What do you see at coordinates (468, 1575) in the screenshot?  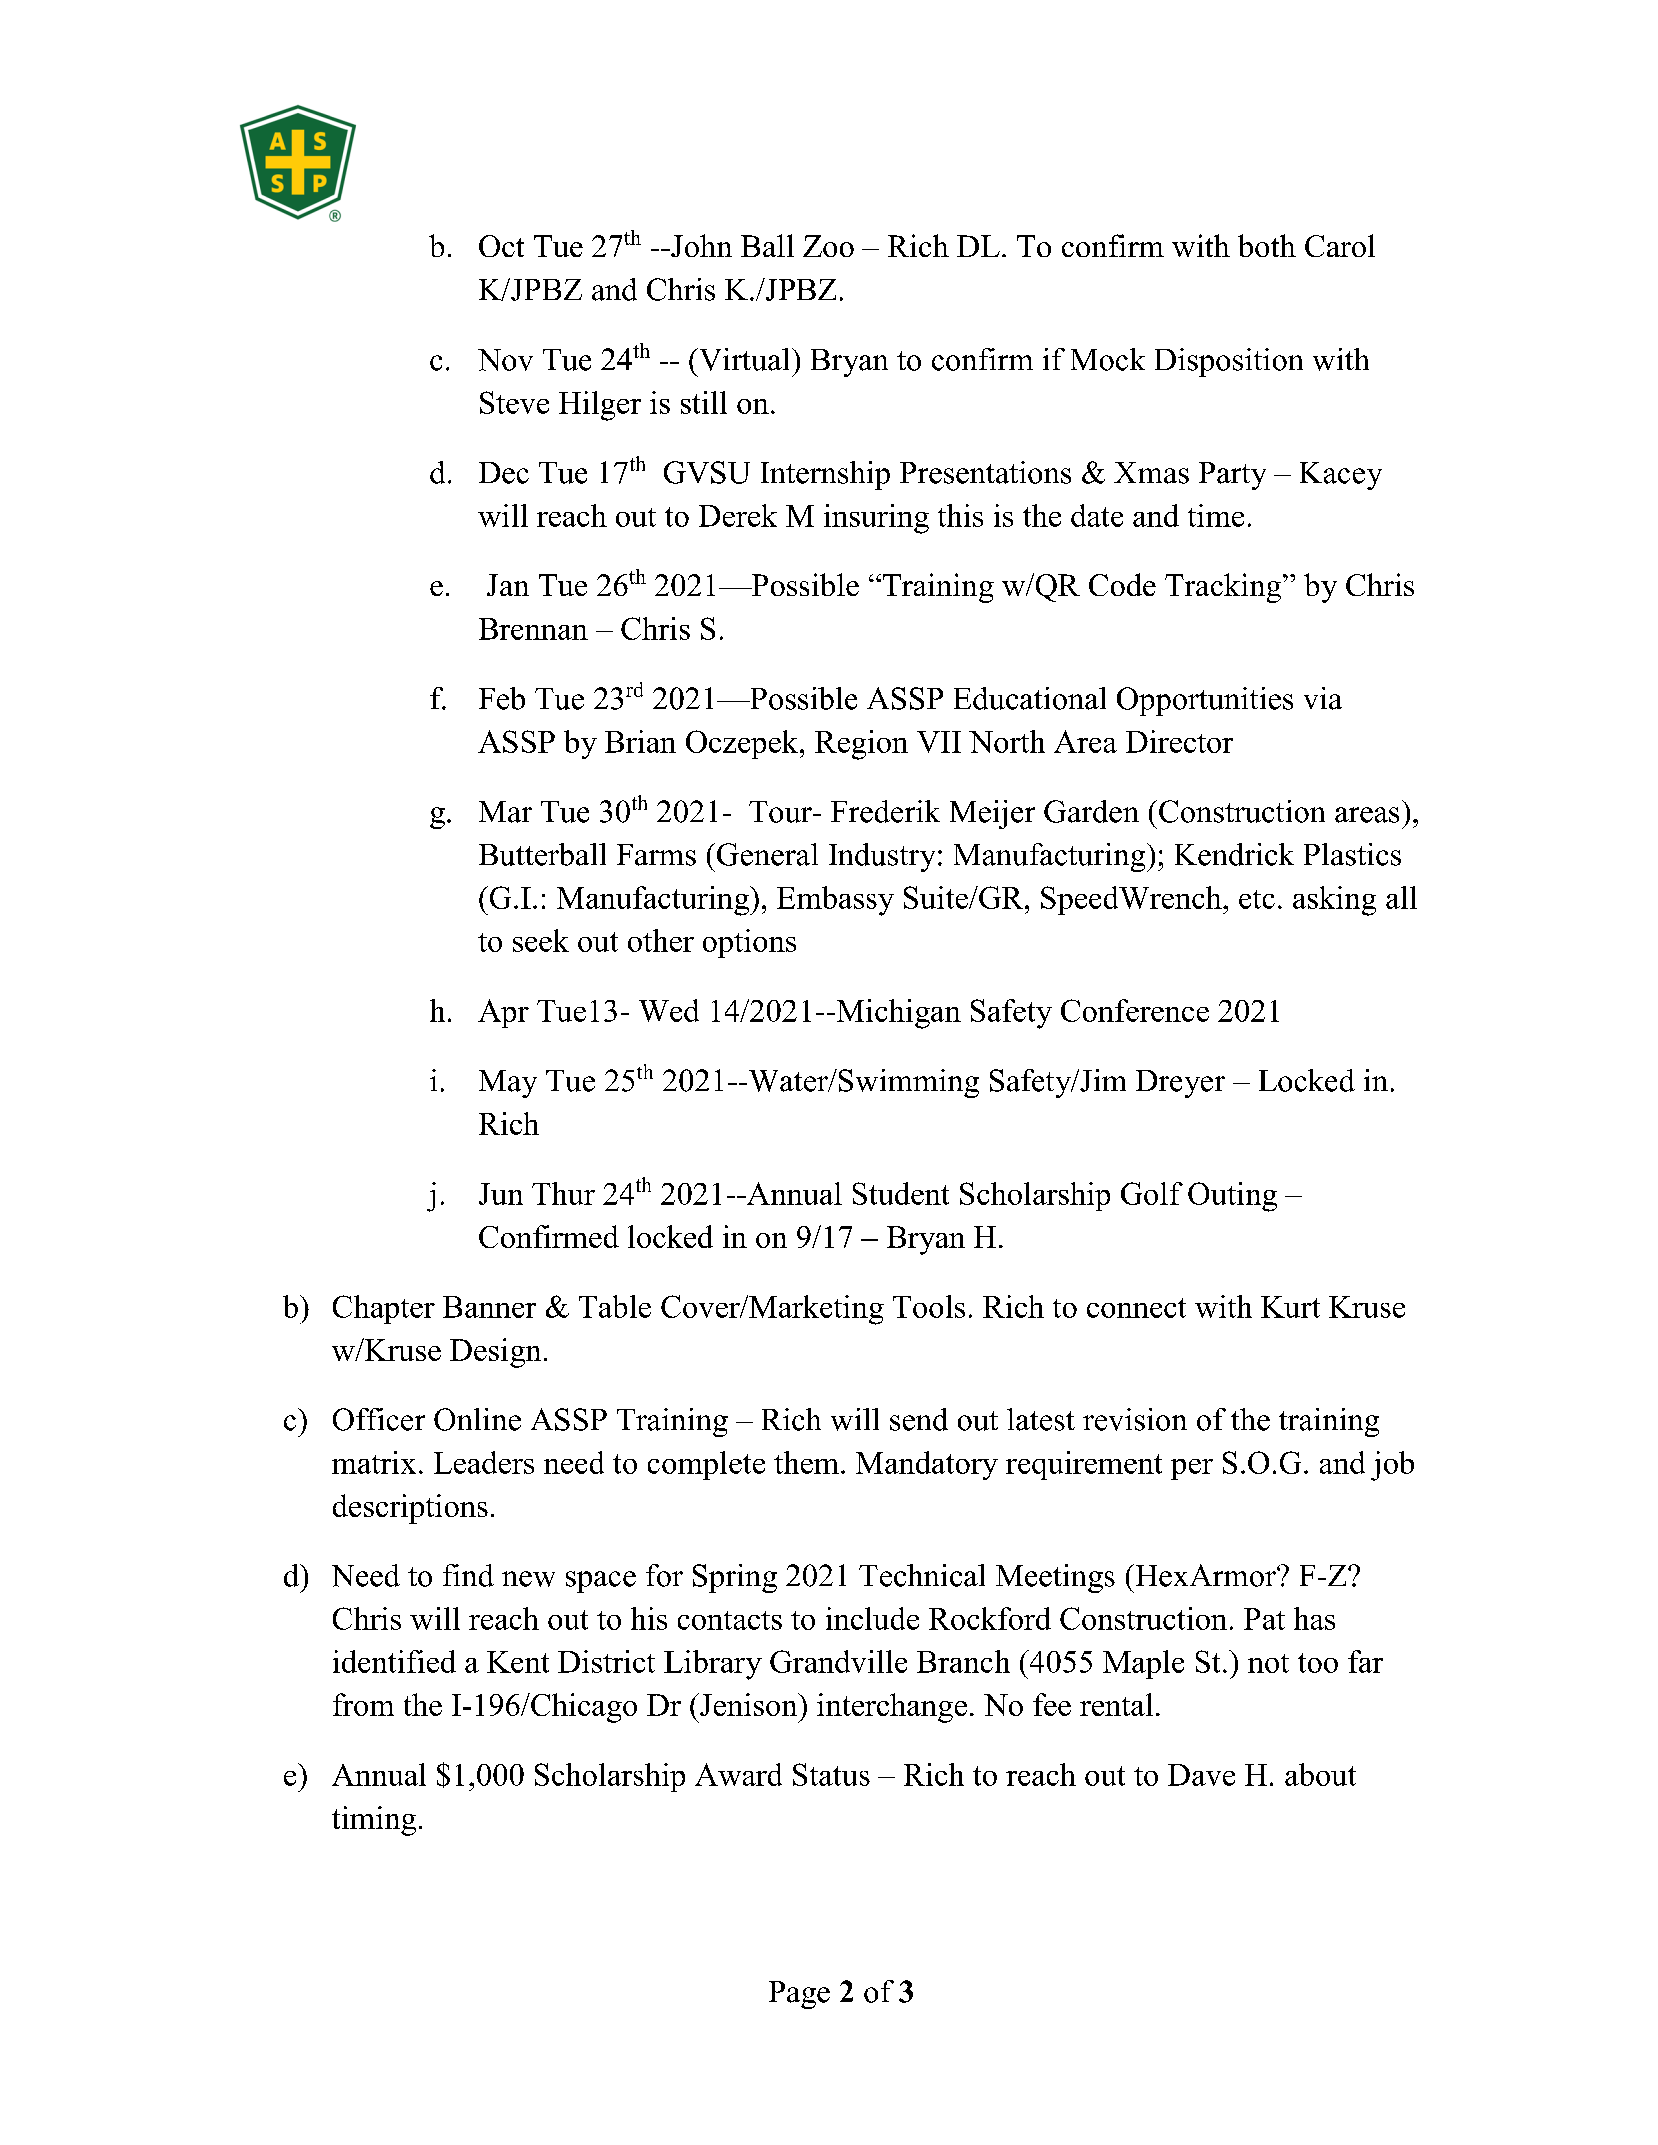 I see `find` at bounding box center [468, 1575].
